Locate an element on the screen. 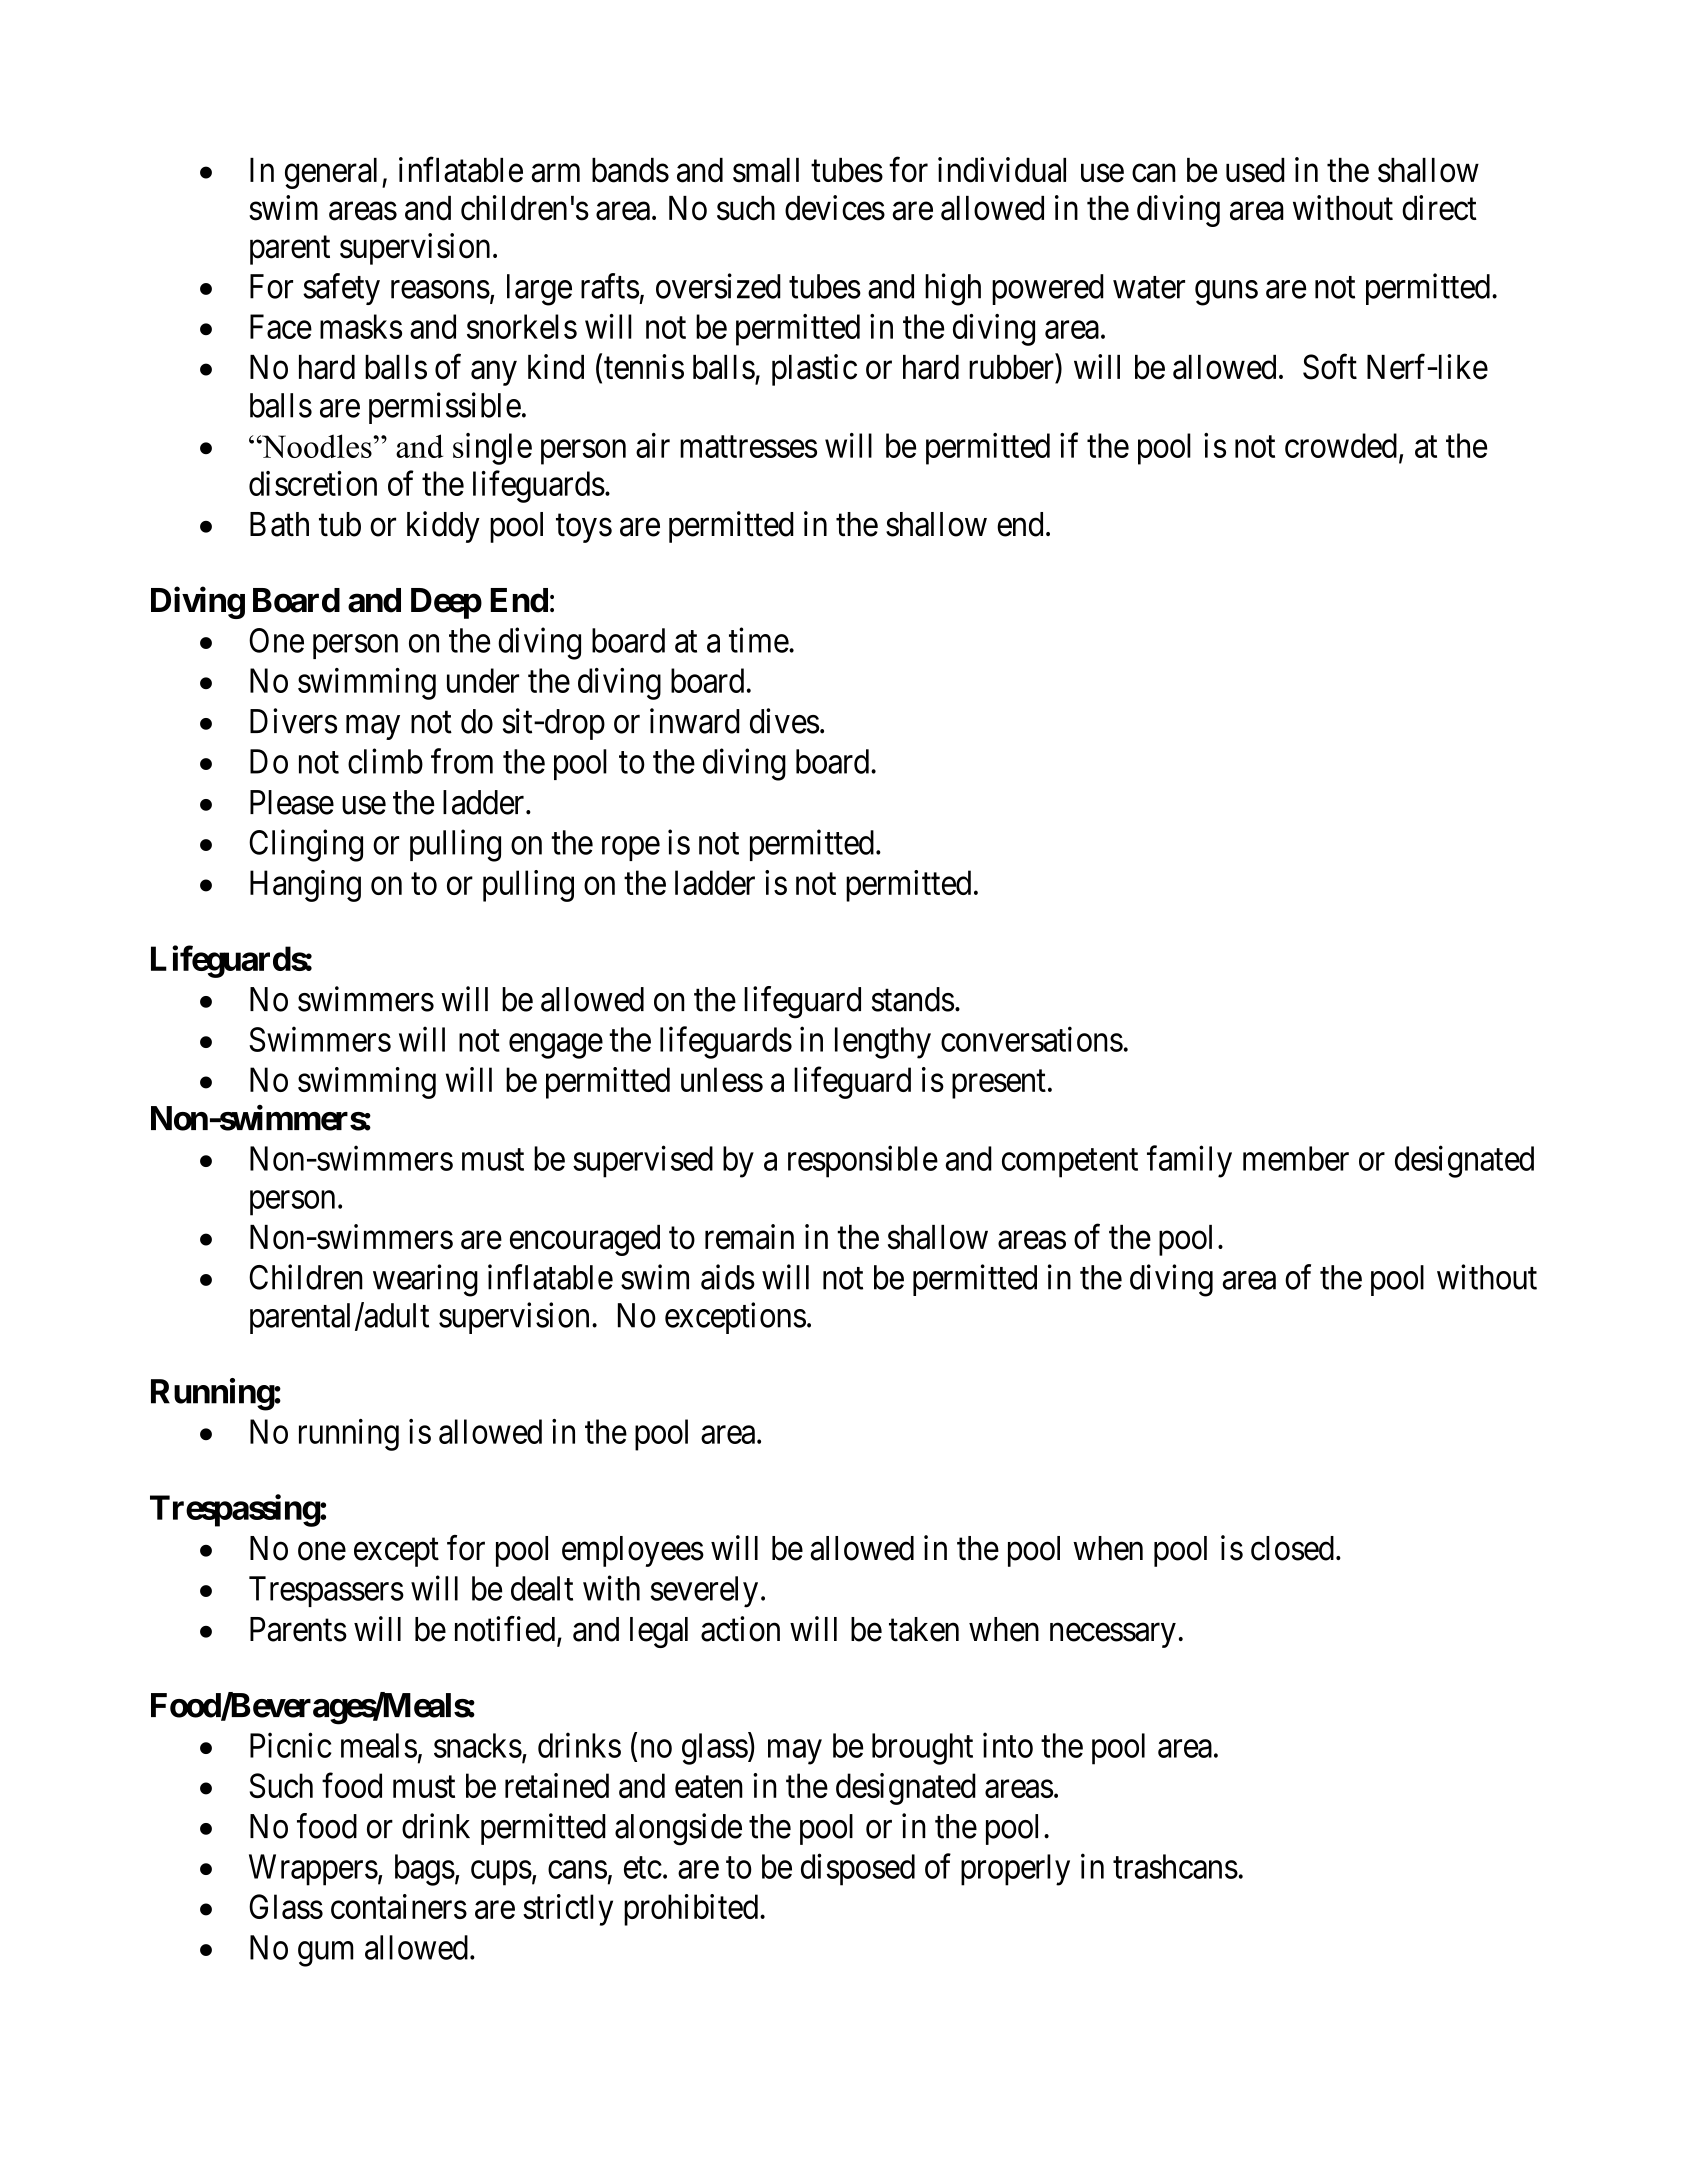 Image resolution: width=1686 pixels, height=2182 pixels. small is located at coordinates (766, 170).
